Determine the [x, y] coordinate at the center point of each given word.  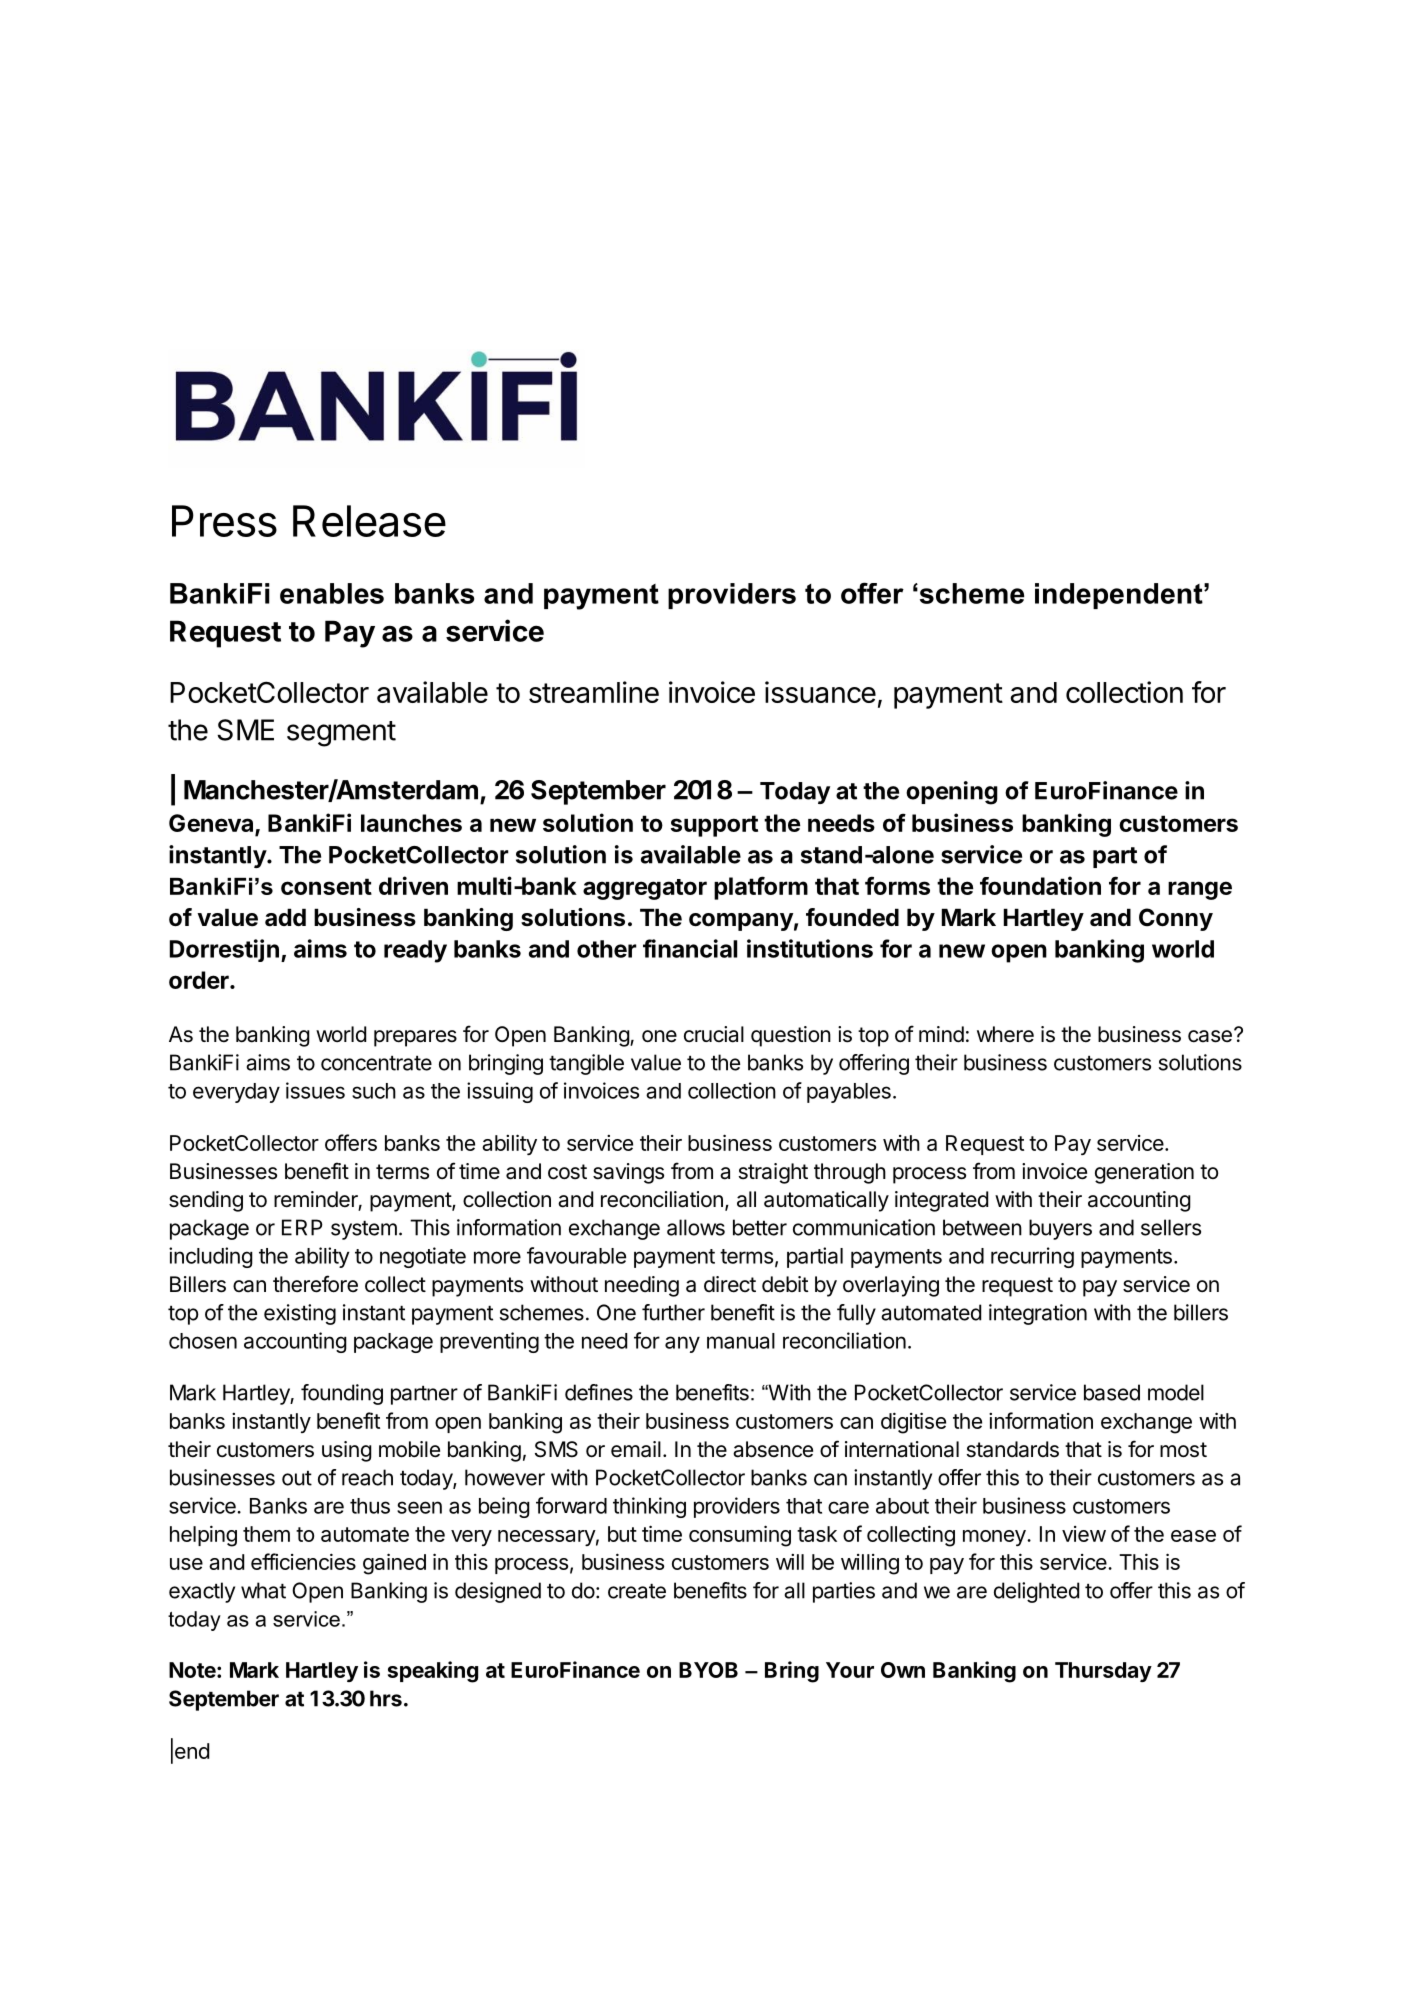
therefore [315, 1284]
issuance [820, 692]
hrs [386, 1698]
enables [332, 593]
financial [690, 948]
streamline [594, 692]
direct [730, 1284]
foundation [1040, 885]
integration [1038, 1314]
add [285, 917]
